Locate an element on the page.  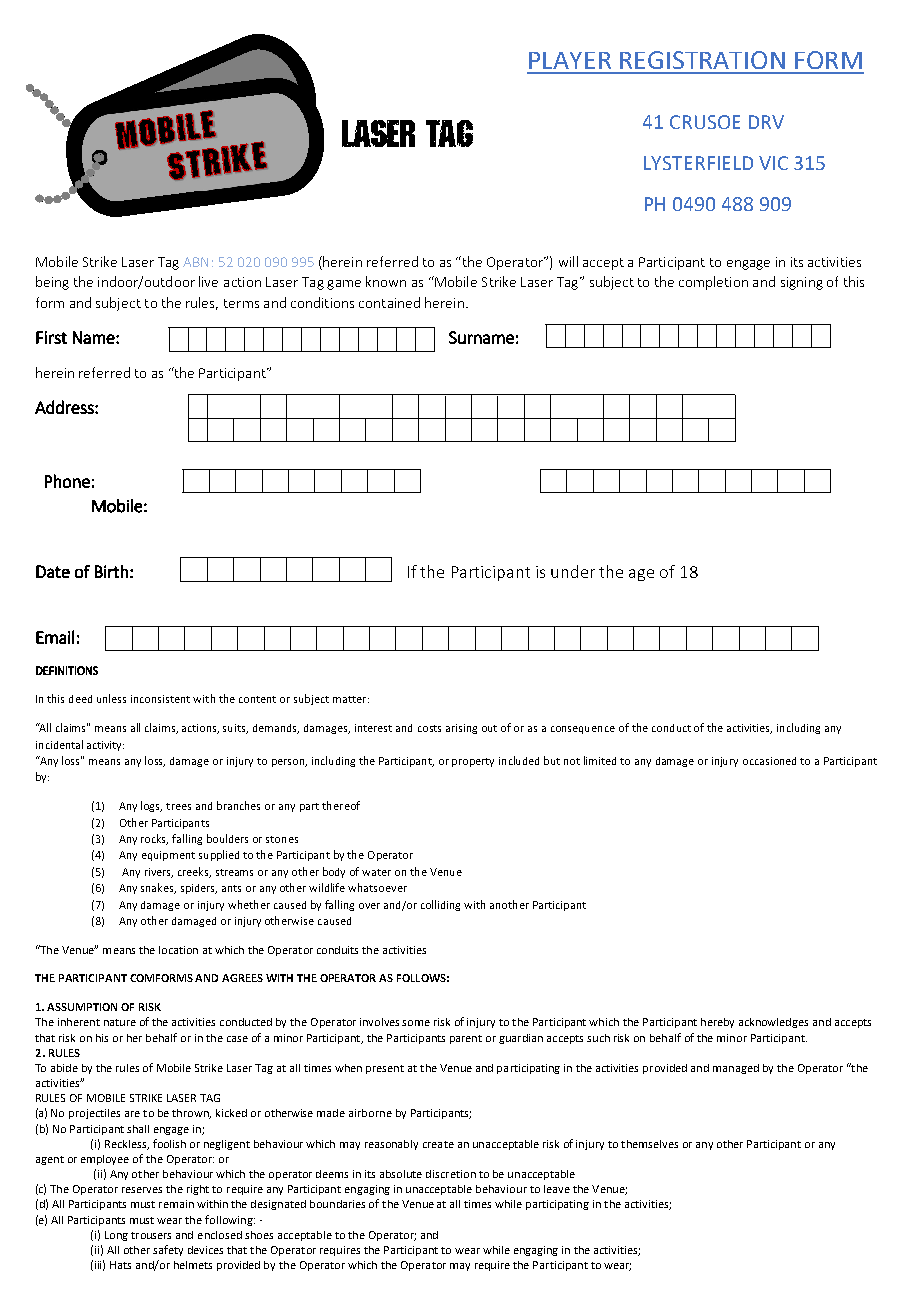
under is located at coordinates (573, 571).
